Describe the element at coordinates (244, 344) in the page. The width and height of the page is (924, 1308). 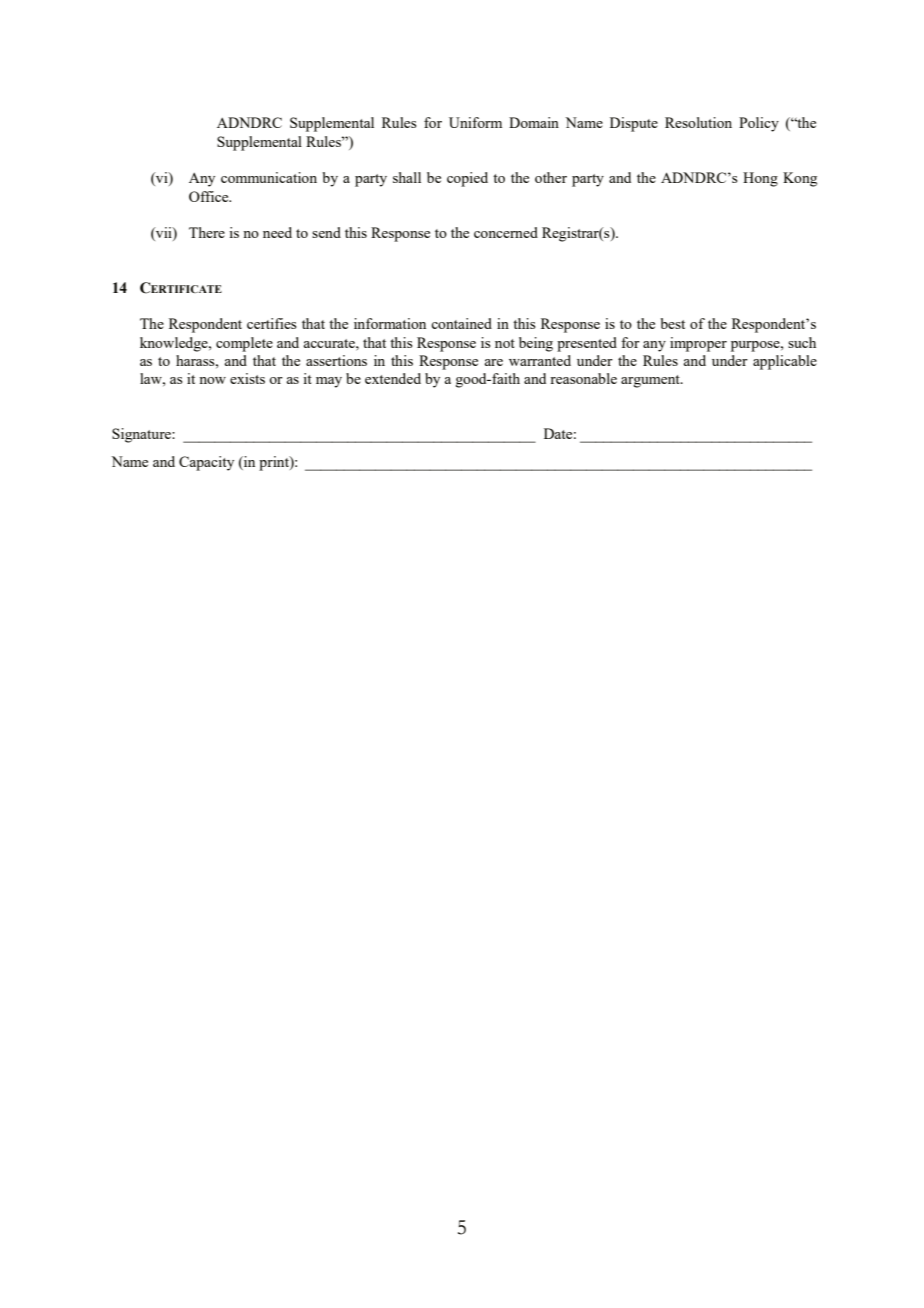
I see `complete` at that location.
